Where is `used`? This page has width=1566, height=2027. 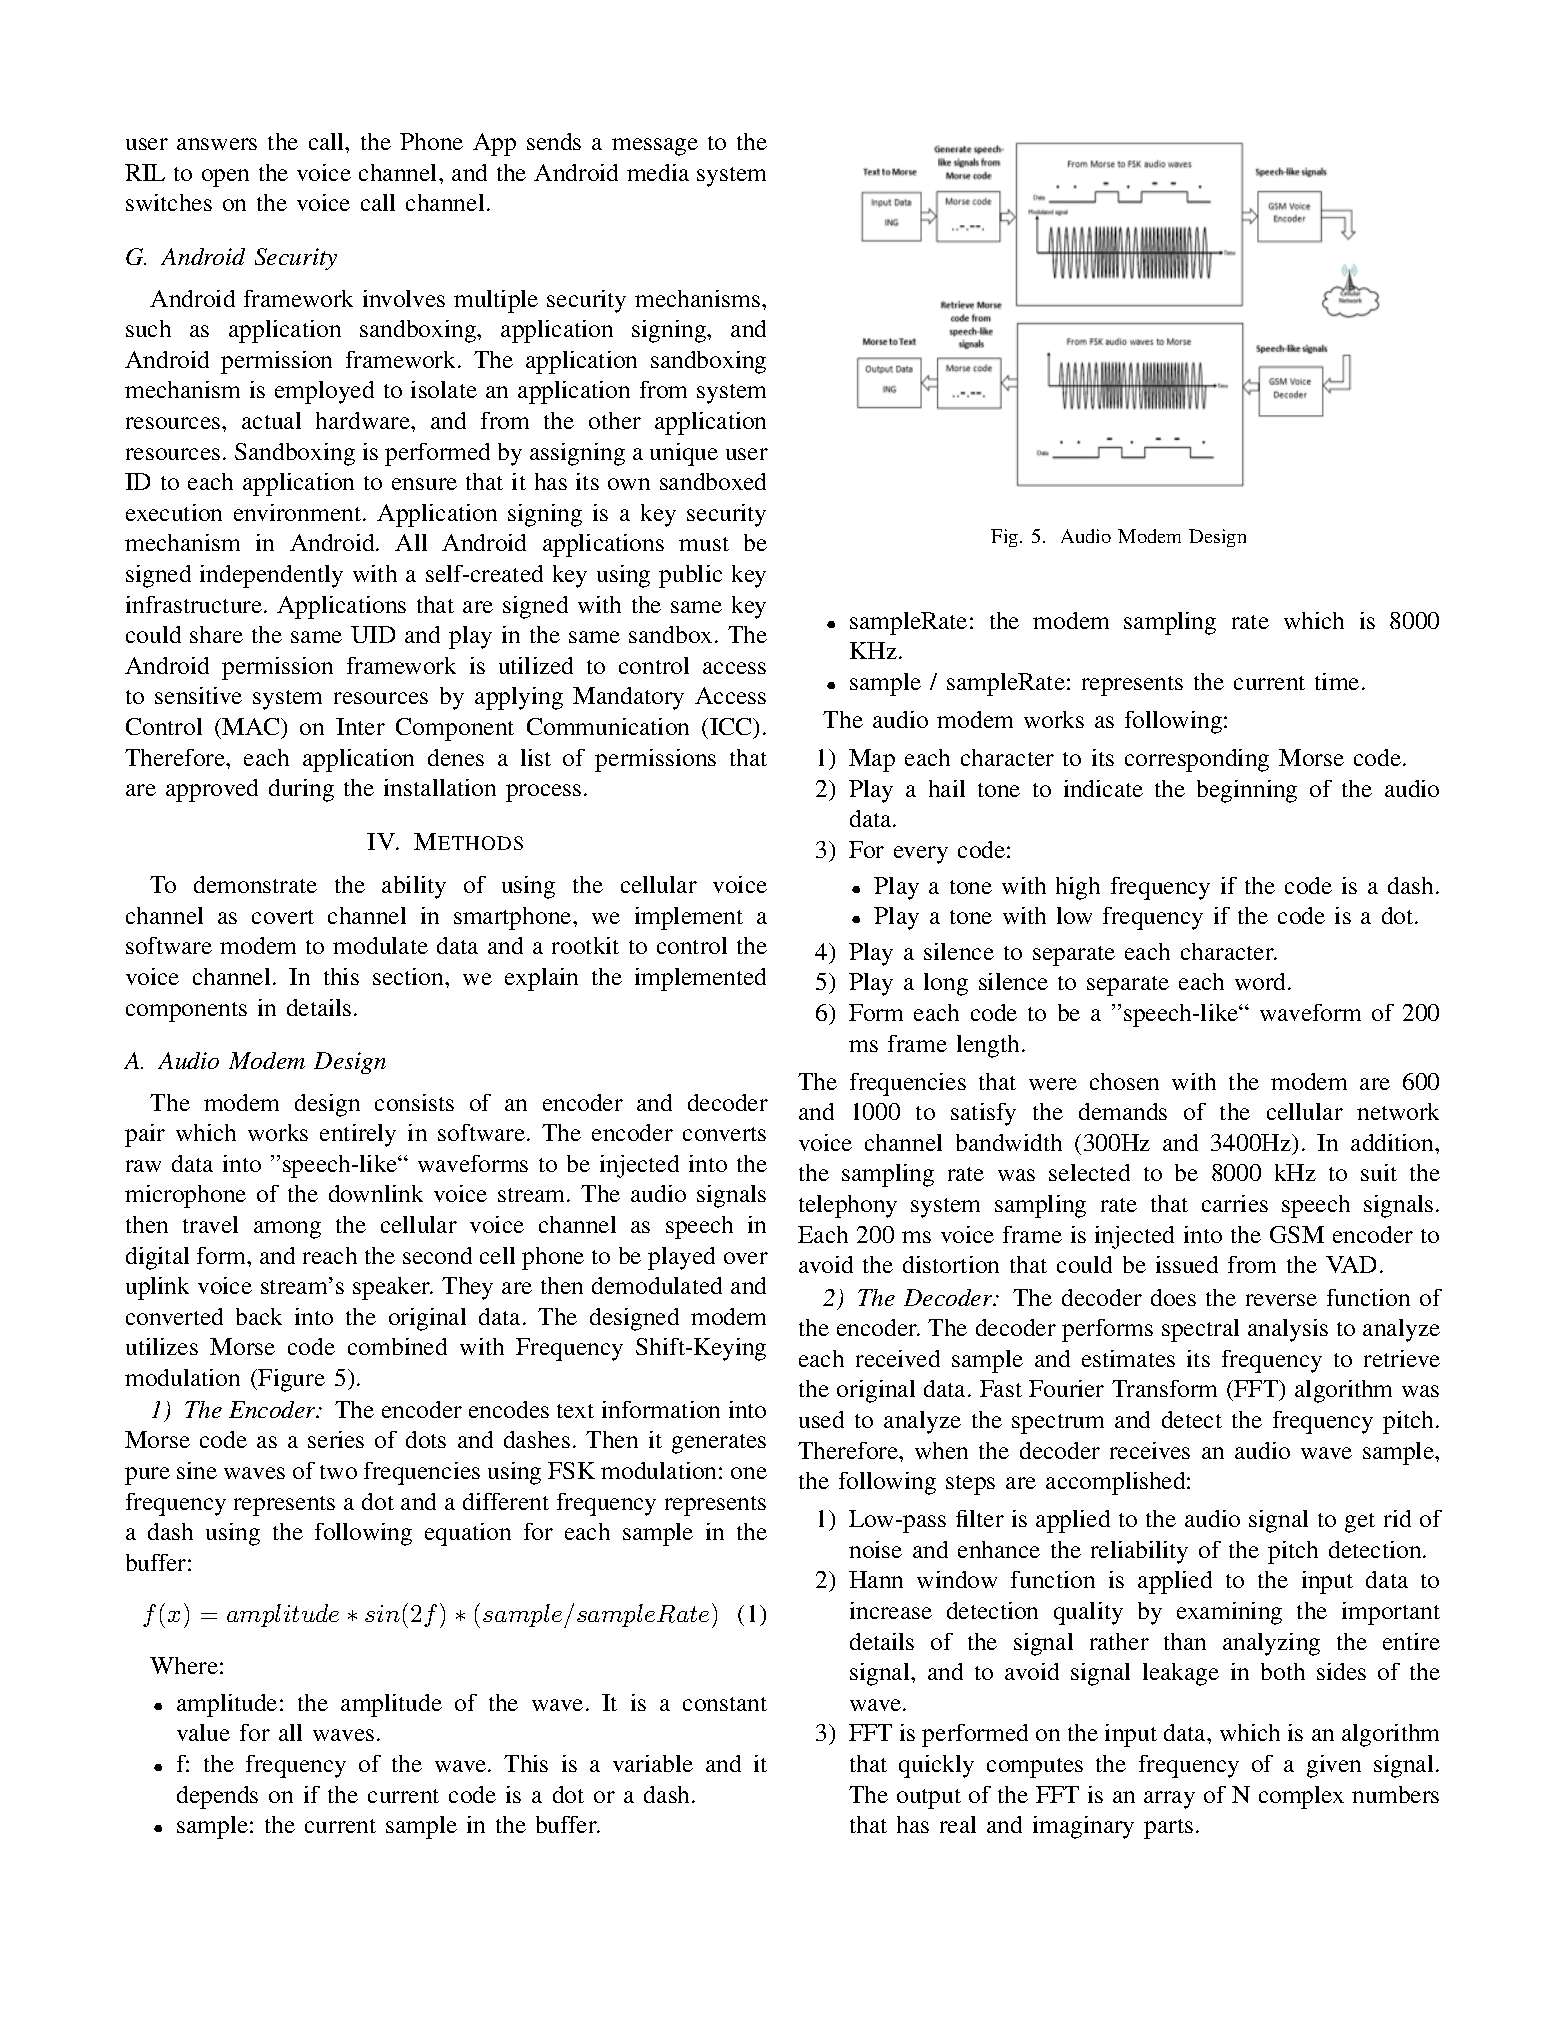
used is located at coordinates (821, 1419).
